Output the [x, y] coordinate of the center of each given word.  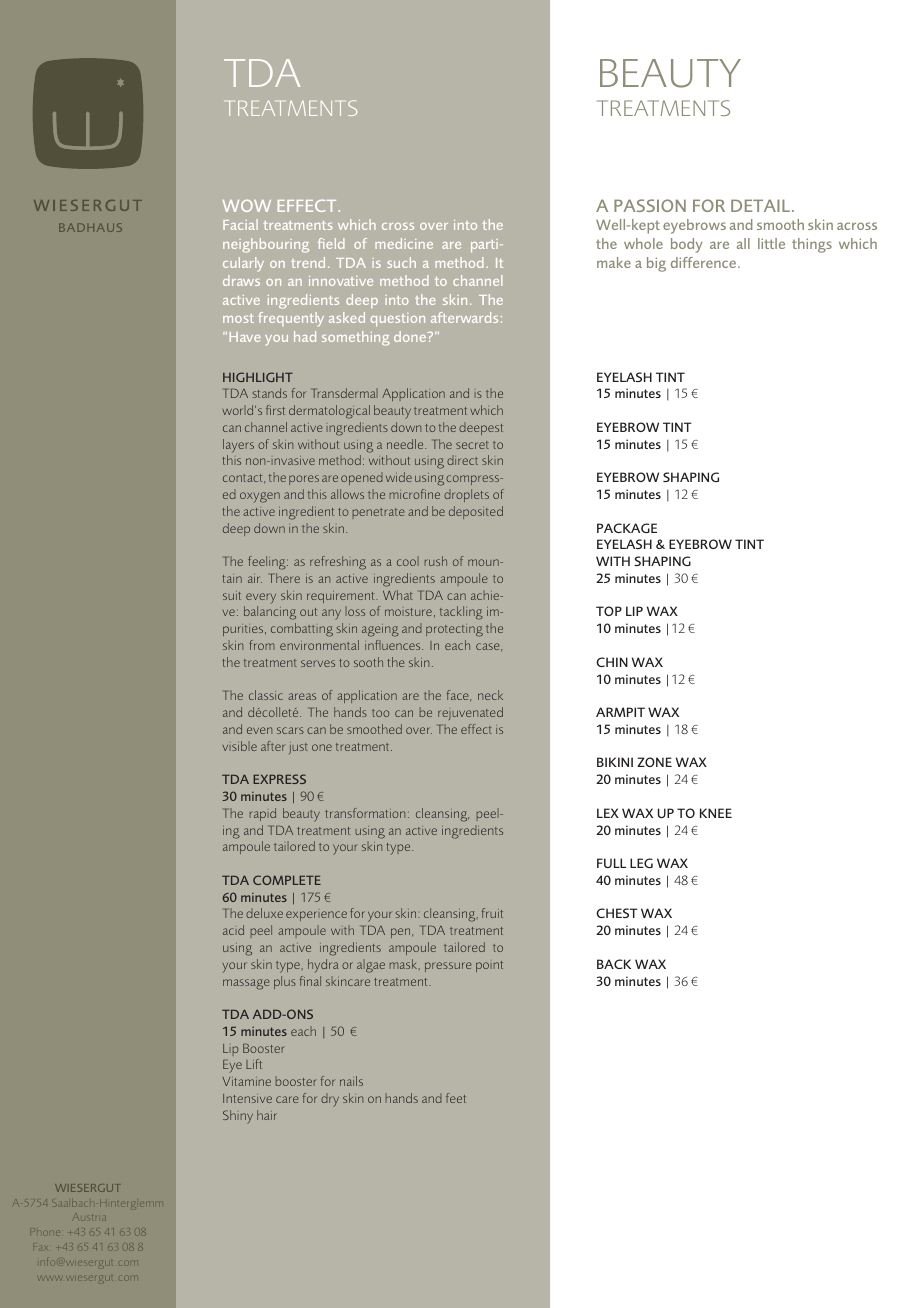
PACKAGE [627, 528]
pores [304, 480]
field [331, 243]
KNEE [716, 813]
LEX [608, 813]
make [614, 262]
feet [456, 1098]
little [771, 243]
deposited [476, 512]
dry [330, 1100]
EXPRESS [279, 779]
